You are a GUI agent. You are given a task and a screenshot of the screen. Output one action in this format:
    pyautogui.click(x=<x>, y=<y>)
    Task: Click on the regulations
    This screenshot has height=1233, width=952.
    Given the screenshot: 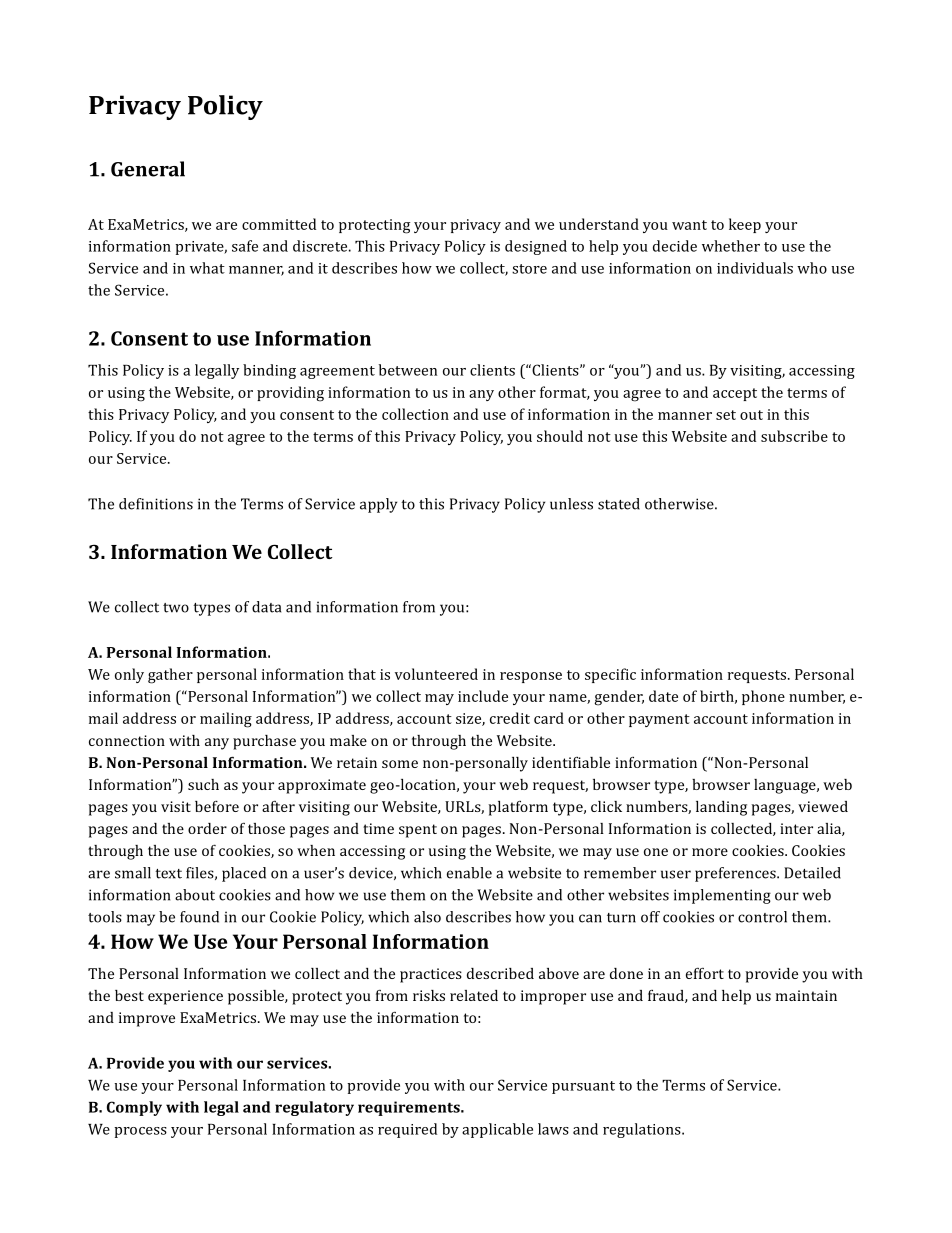 What is the action you would take?
    pyautogui.click(x=643, y=1130)
